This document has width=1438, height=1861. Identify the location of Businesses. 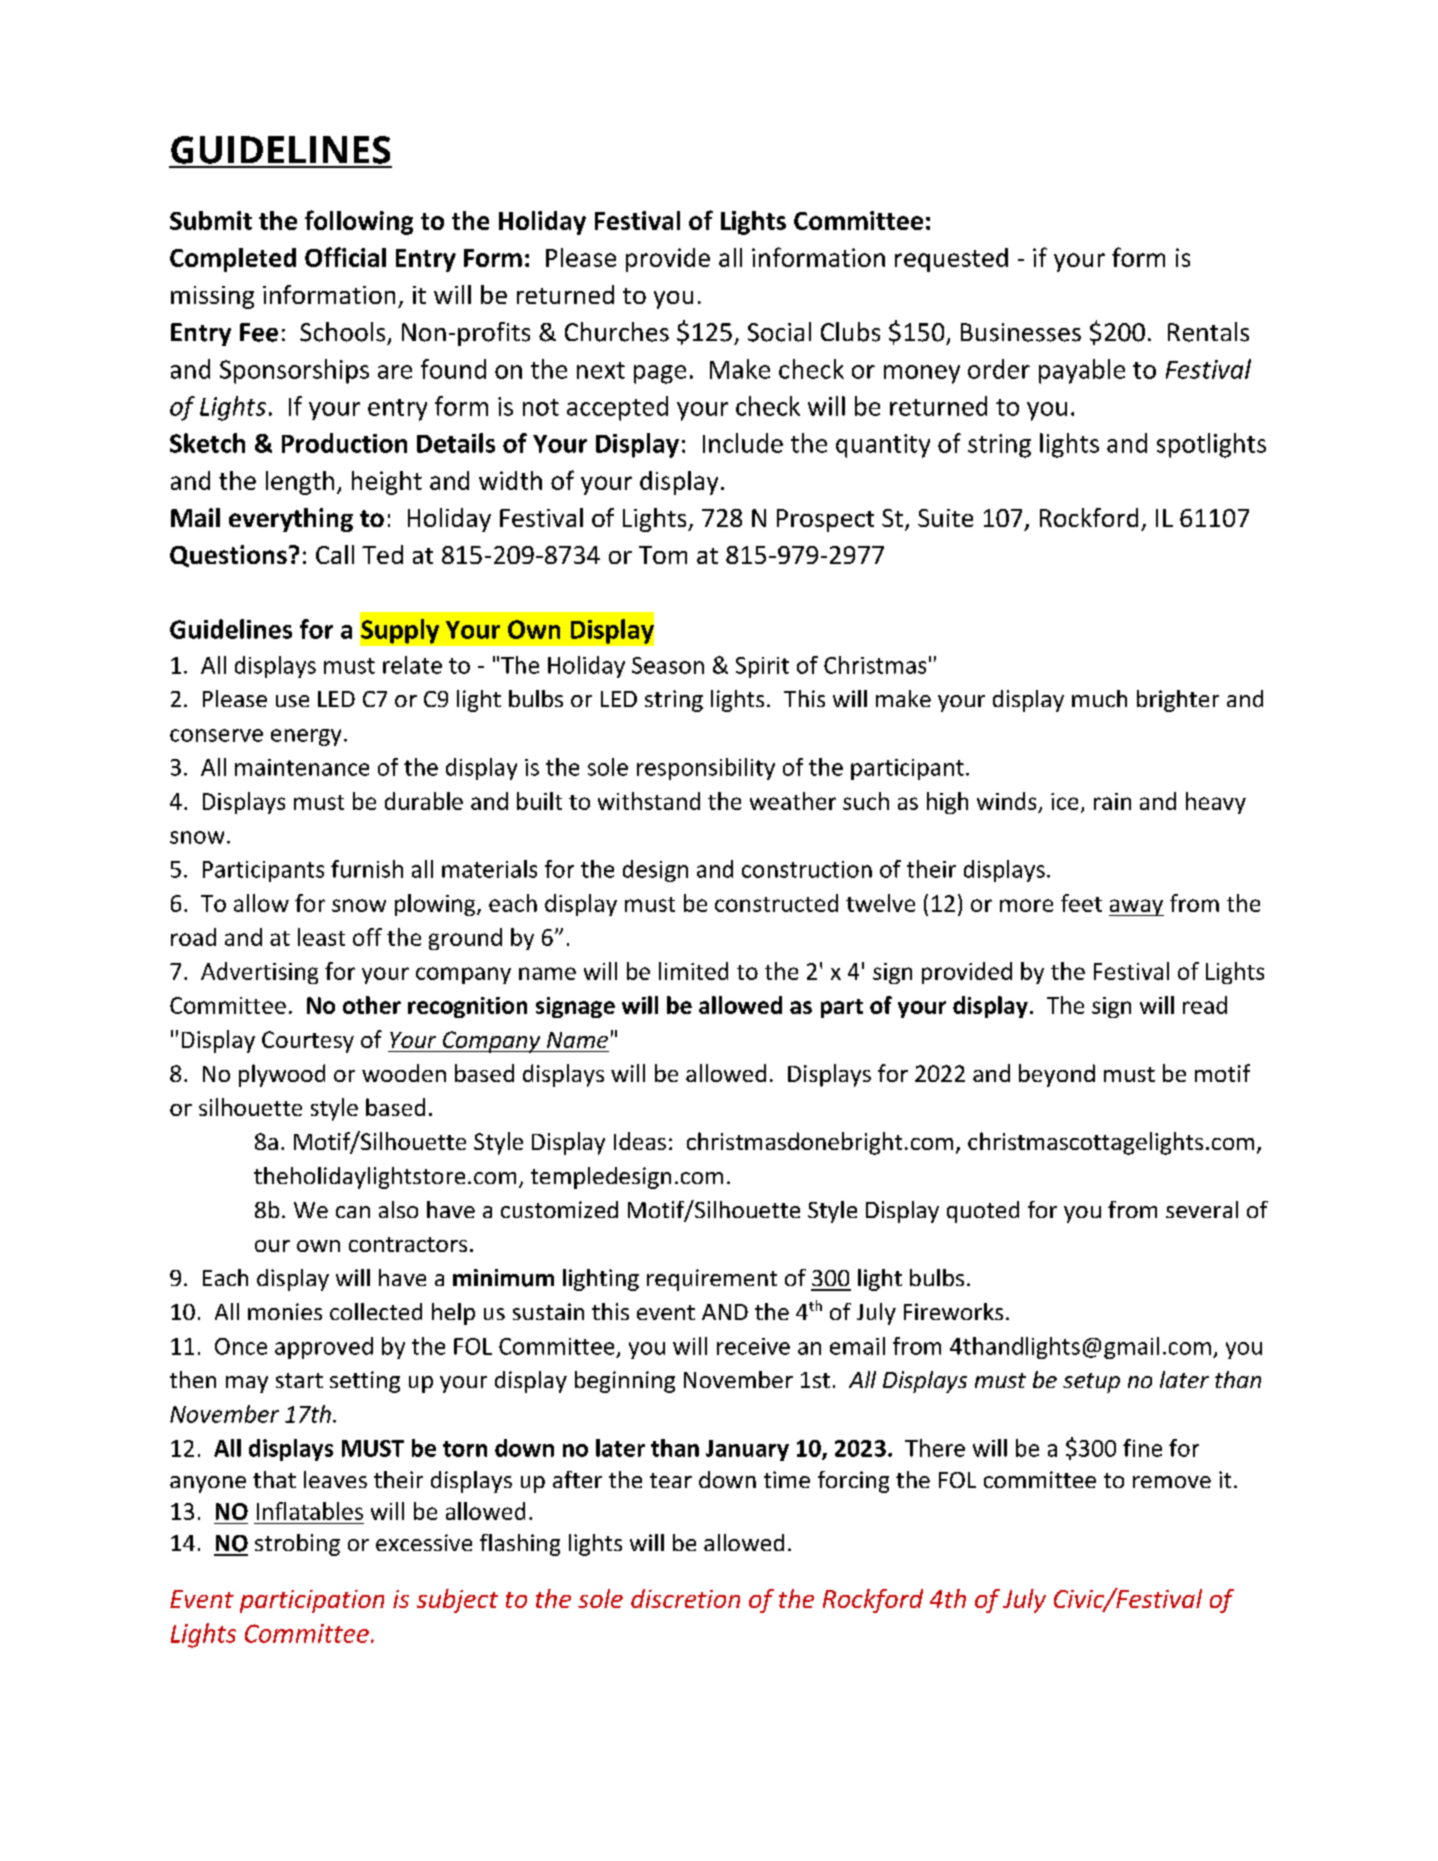
(1021, 332).
